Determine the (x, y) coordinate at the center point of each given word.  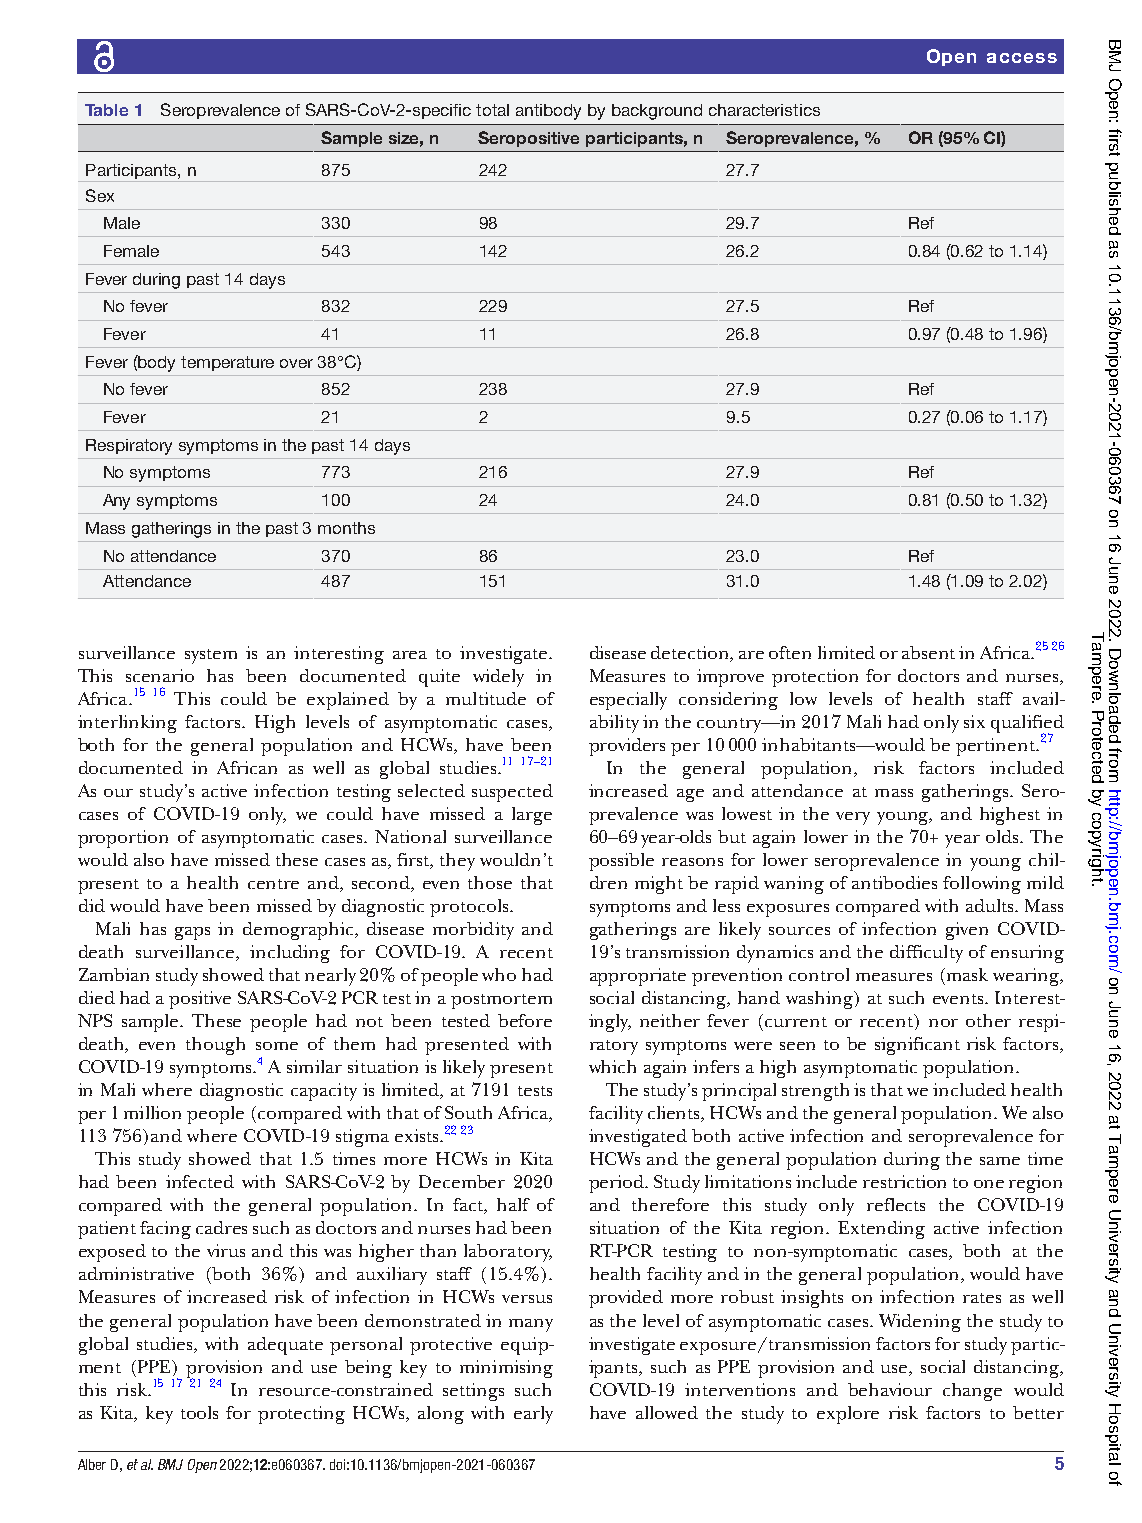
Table (106, 110)
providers (627, 747)
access (1022, 58)
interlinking (127, 724)
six (974, 721)
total (492, 110)
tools (199, 1412)
